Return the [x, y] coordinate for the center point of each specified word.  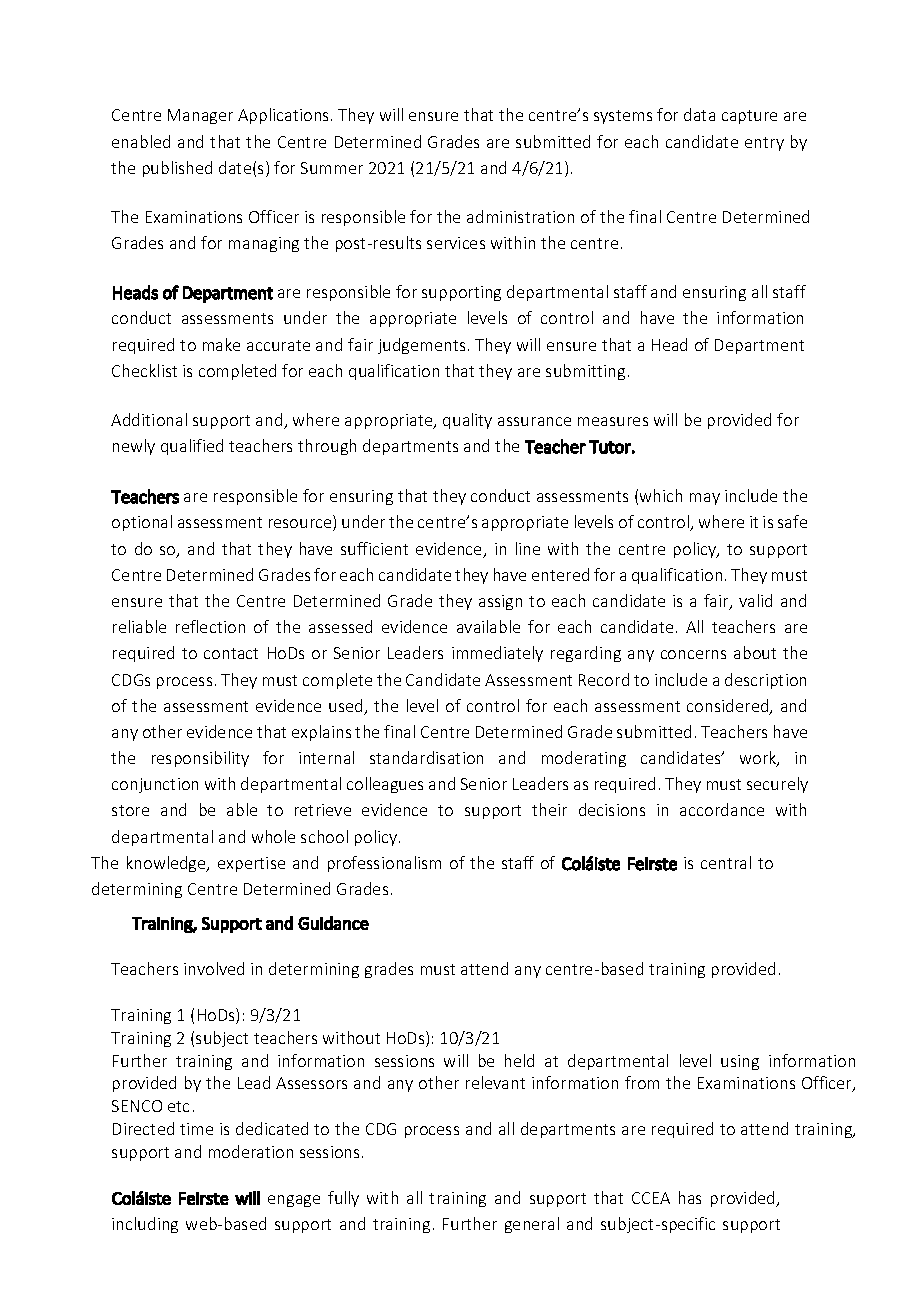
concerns [693, 654]
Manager [200, 116]
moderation [251, 1151]
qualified [192, 447]
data [699, 114]
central [726, 862]
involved [214, 968]
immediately [497, 654]
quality [467, 421]
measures [613, 421]
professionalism [384, 864]
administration [520, 216]
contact [231, 653]
